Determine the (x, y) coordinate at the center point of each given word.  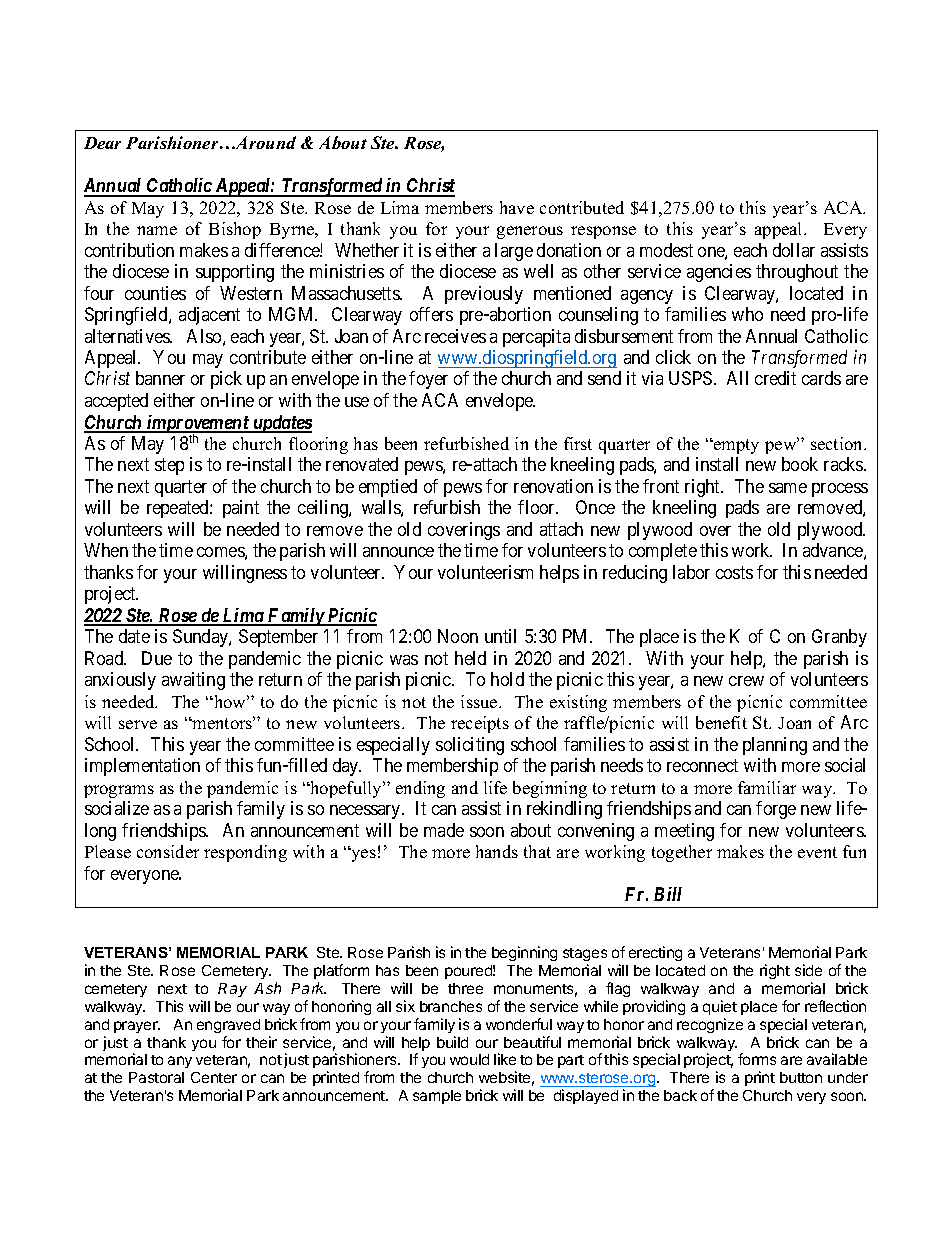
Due (157, 658)
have (517, 207)
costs (734, 572)
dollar (794, 250)
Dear (102, 143)
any (180, 1062)
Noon (458, 636)
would (469, 1059)
